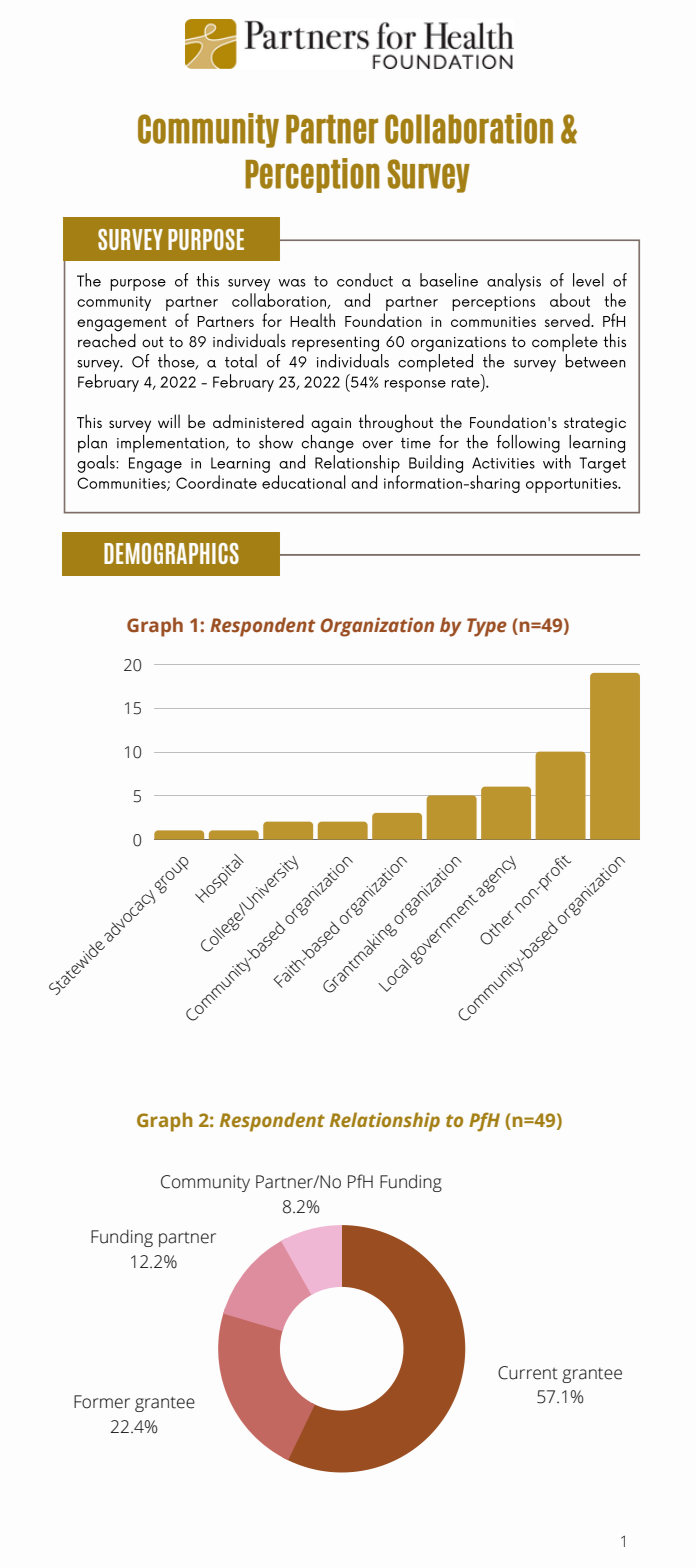  What do you see at coordinates (216, 482) in the screenshot?
I see `Coordinate` at bounding box center [216, 482].
